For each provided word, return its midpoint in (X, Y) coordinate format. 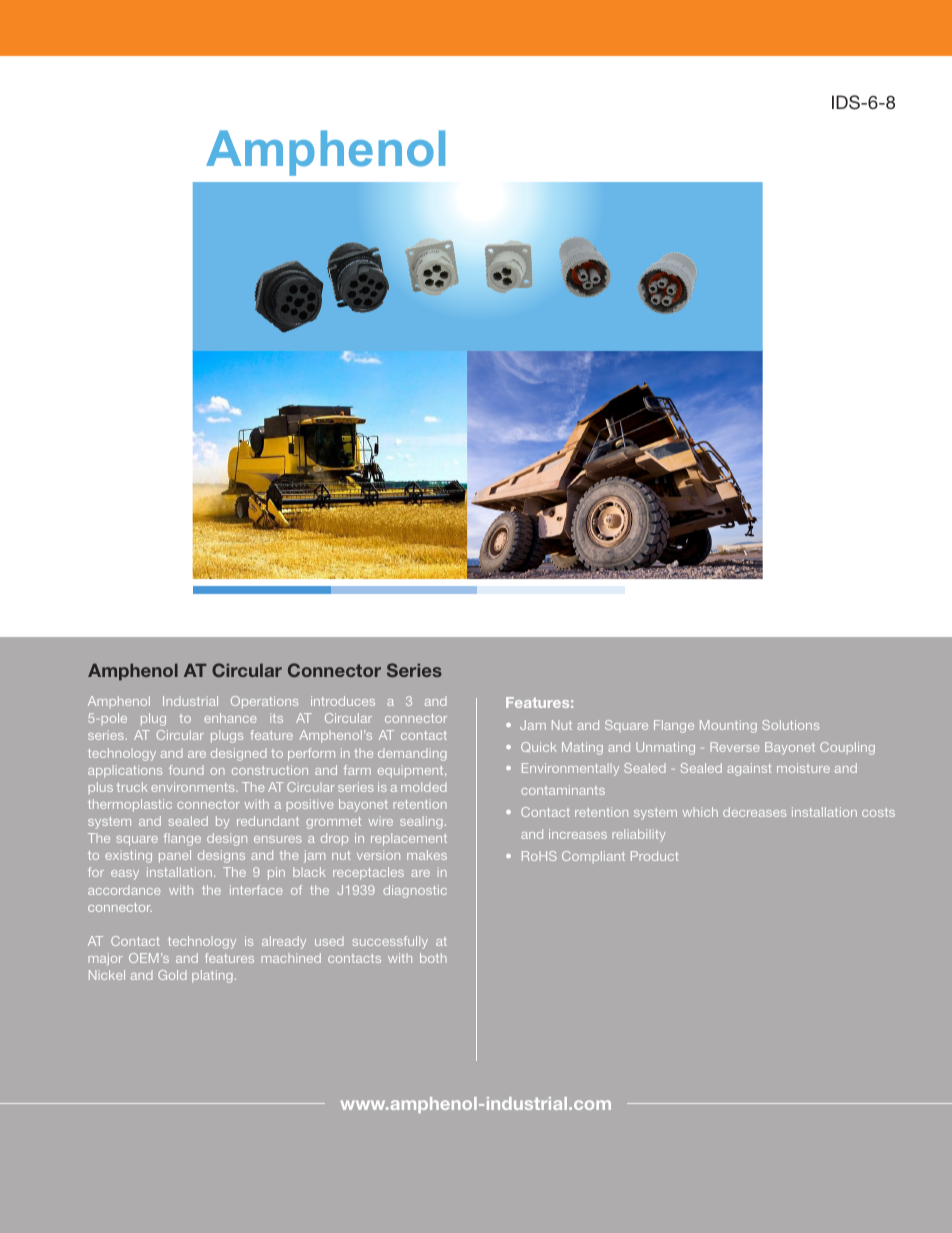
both (433, 958)
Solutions (790, 725)
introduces (343, 701)
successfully (390, 942)
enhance (230, 718)
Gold (172, 975)
